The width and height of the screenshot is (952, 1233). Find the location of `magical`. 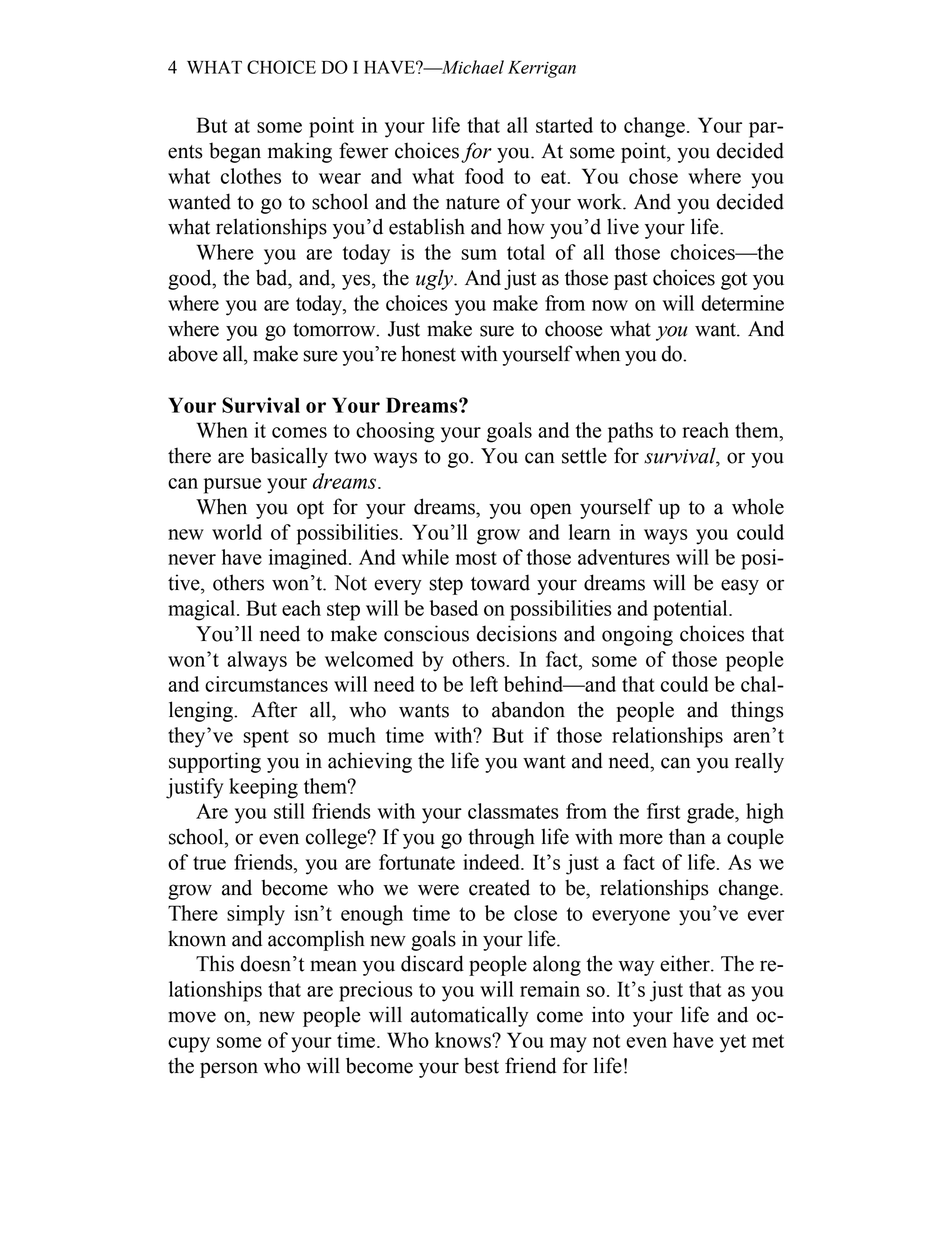

magical is located at coordinates (203, 610).
